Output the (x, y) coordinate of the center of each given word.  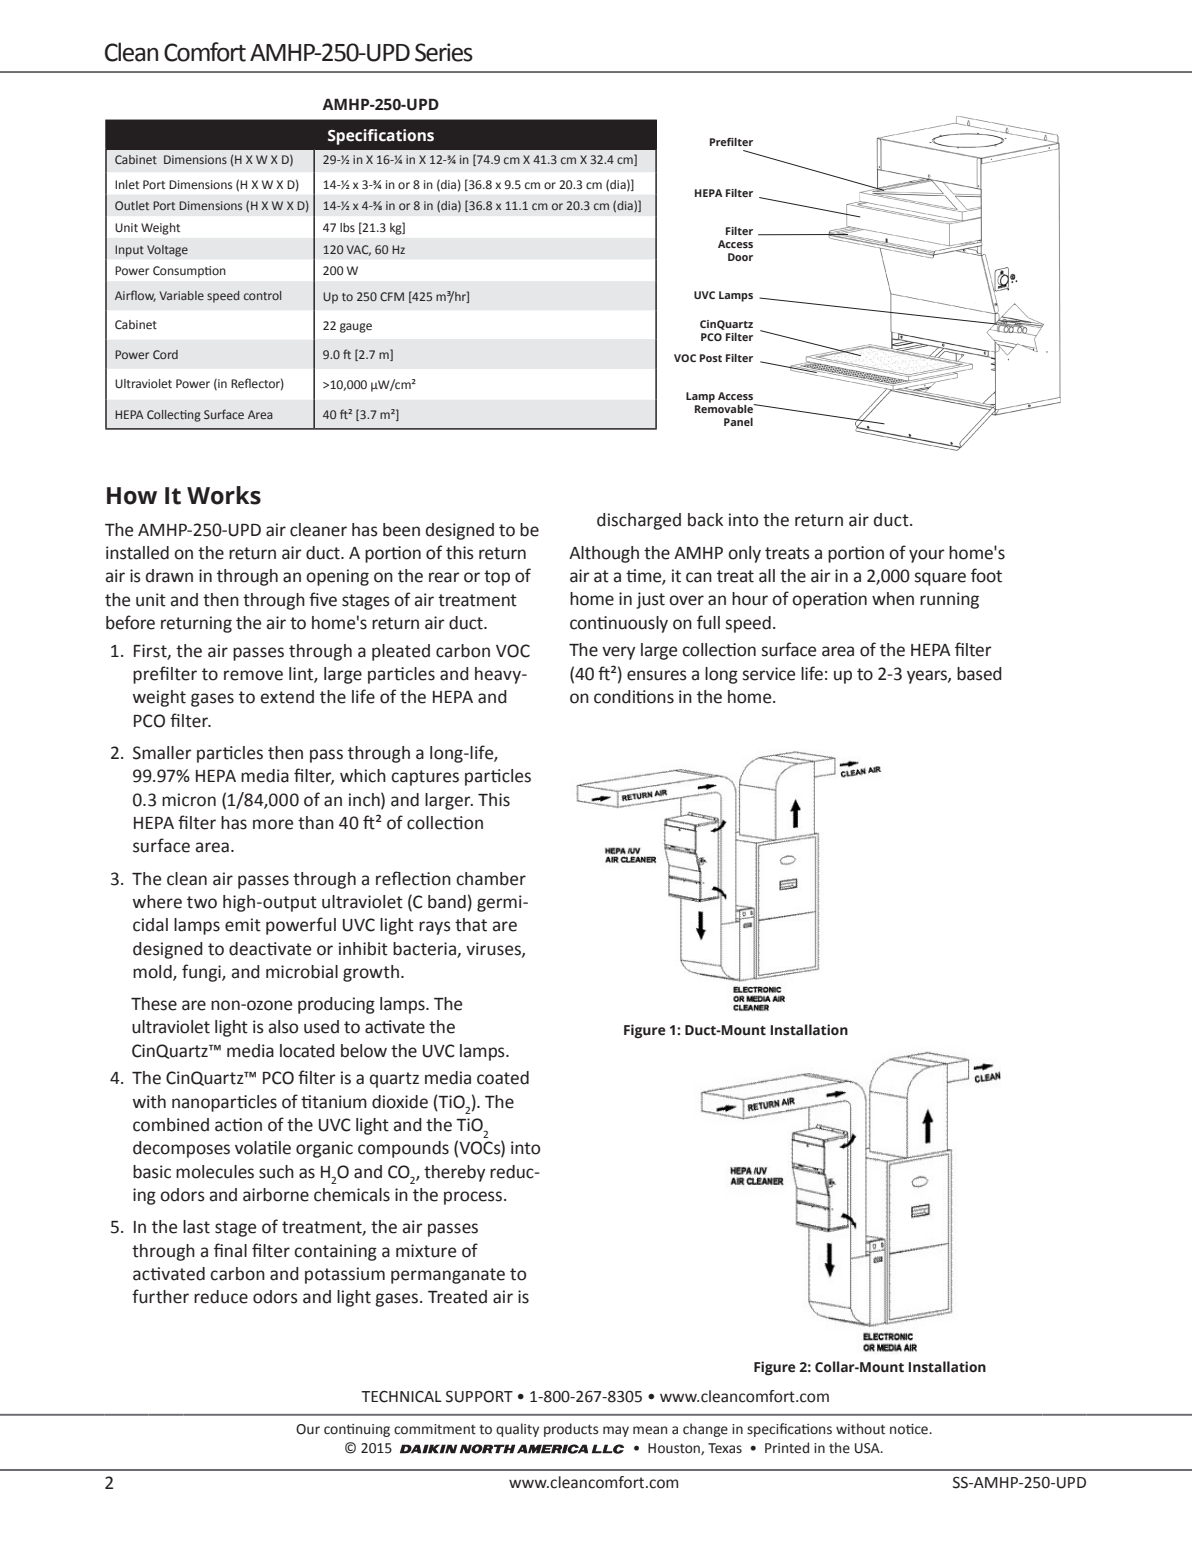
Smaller (162, 753)
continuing (357, 1430)
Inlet (127, 184)
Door (740, 257)
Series (444, 52)
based (979, 674)
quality (517, 1430)
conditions (634, 697)
